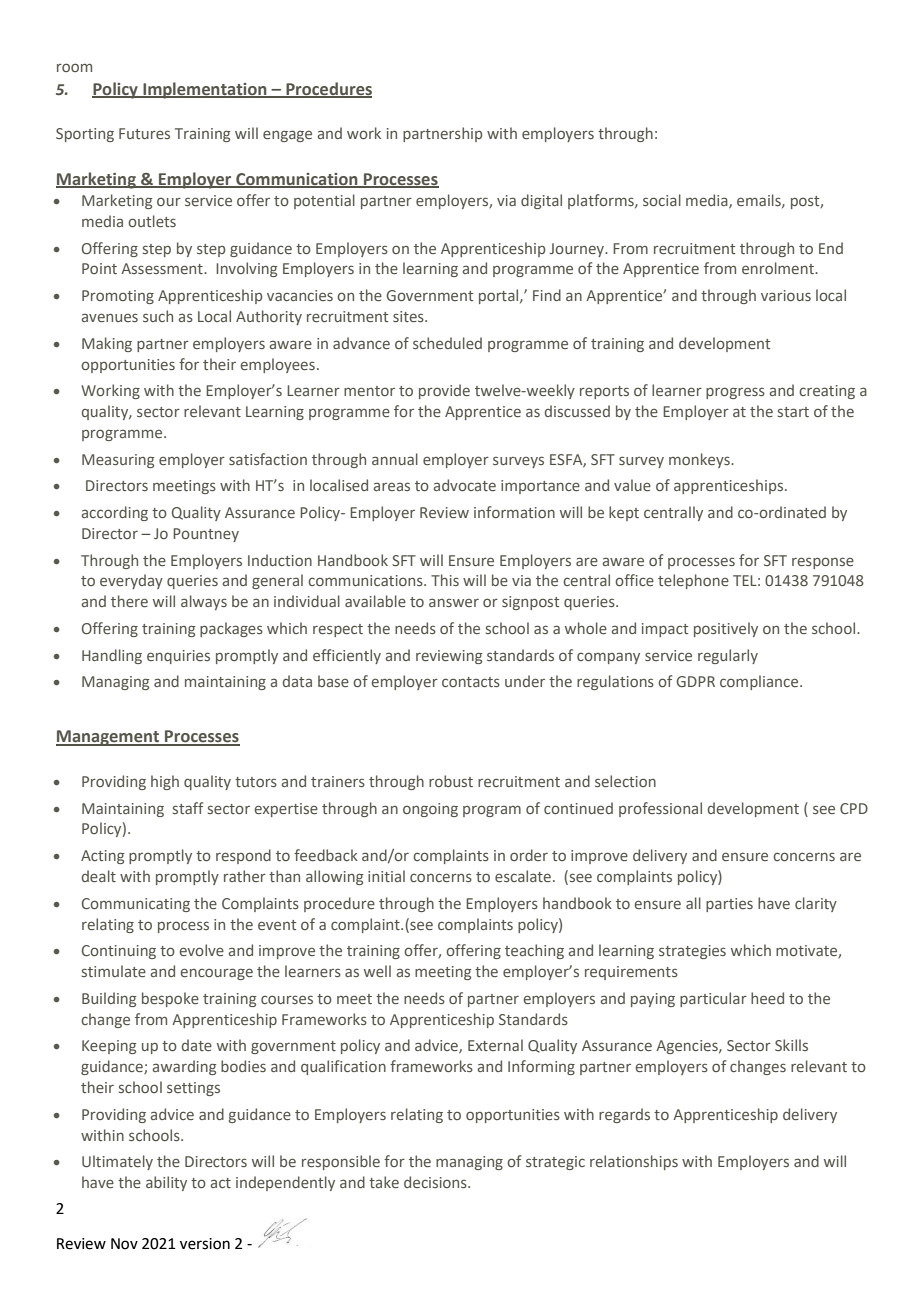  Describe the element at coordinates (188, 808) in the screenshot. I see `staff` at that location.
